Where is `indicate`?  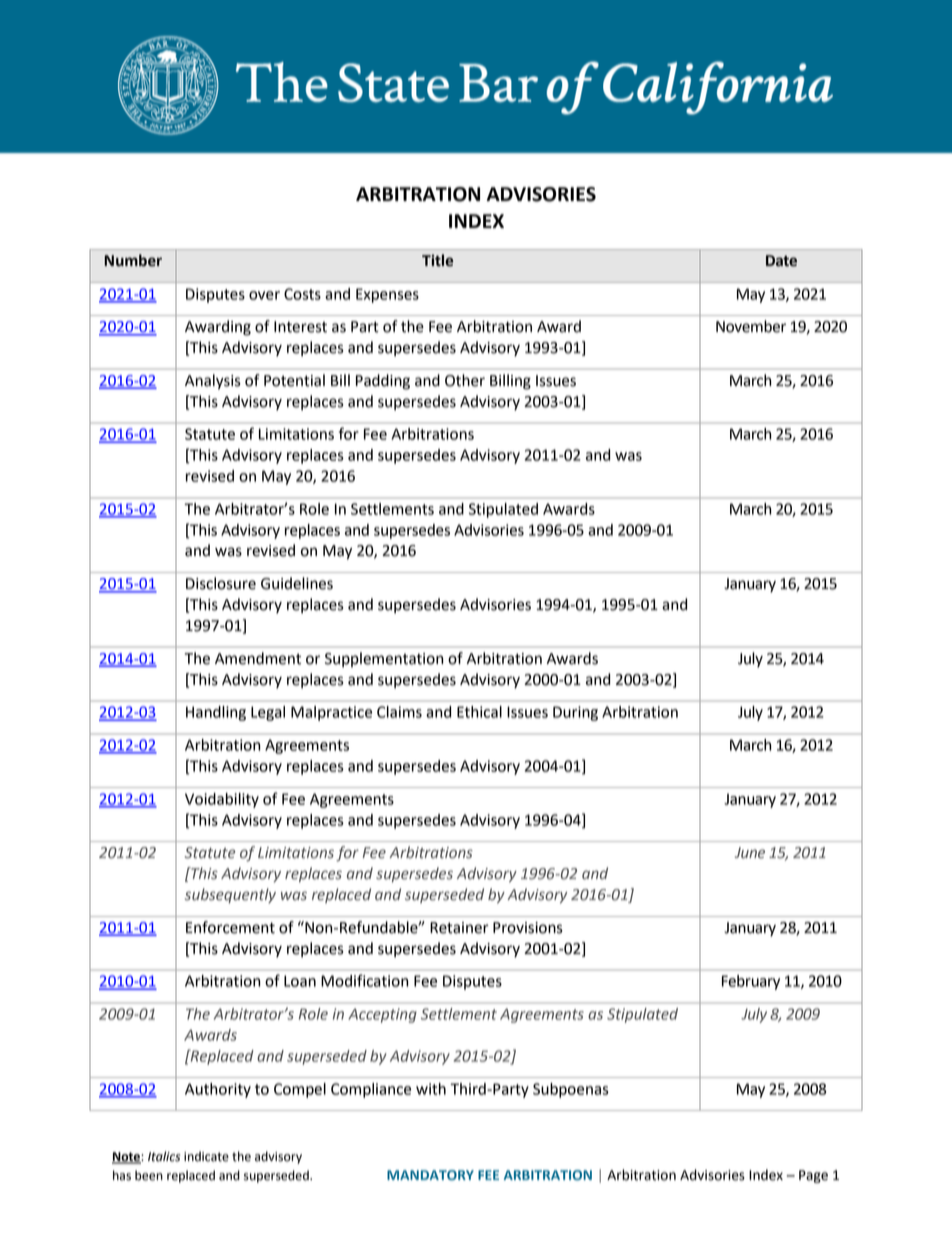
indicate is located at coordinates (206, 1156).
